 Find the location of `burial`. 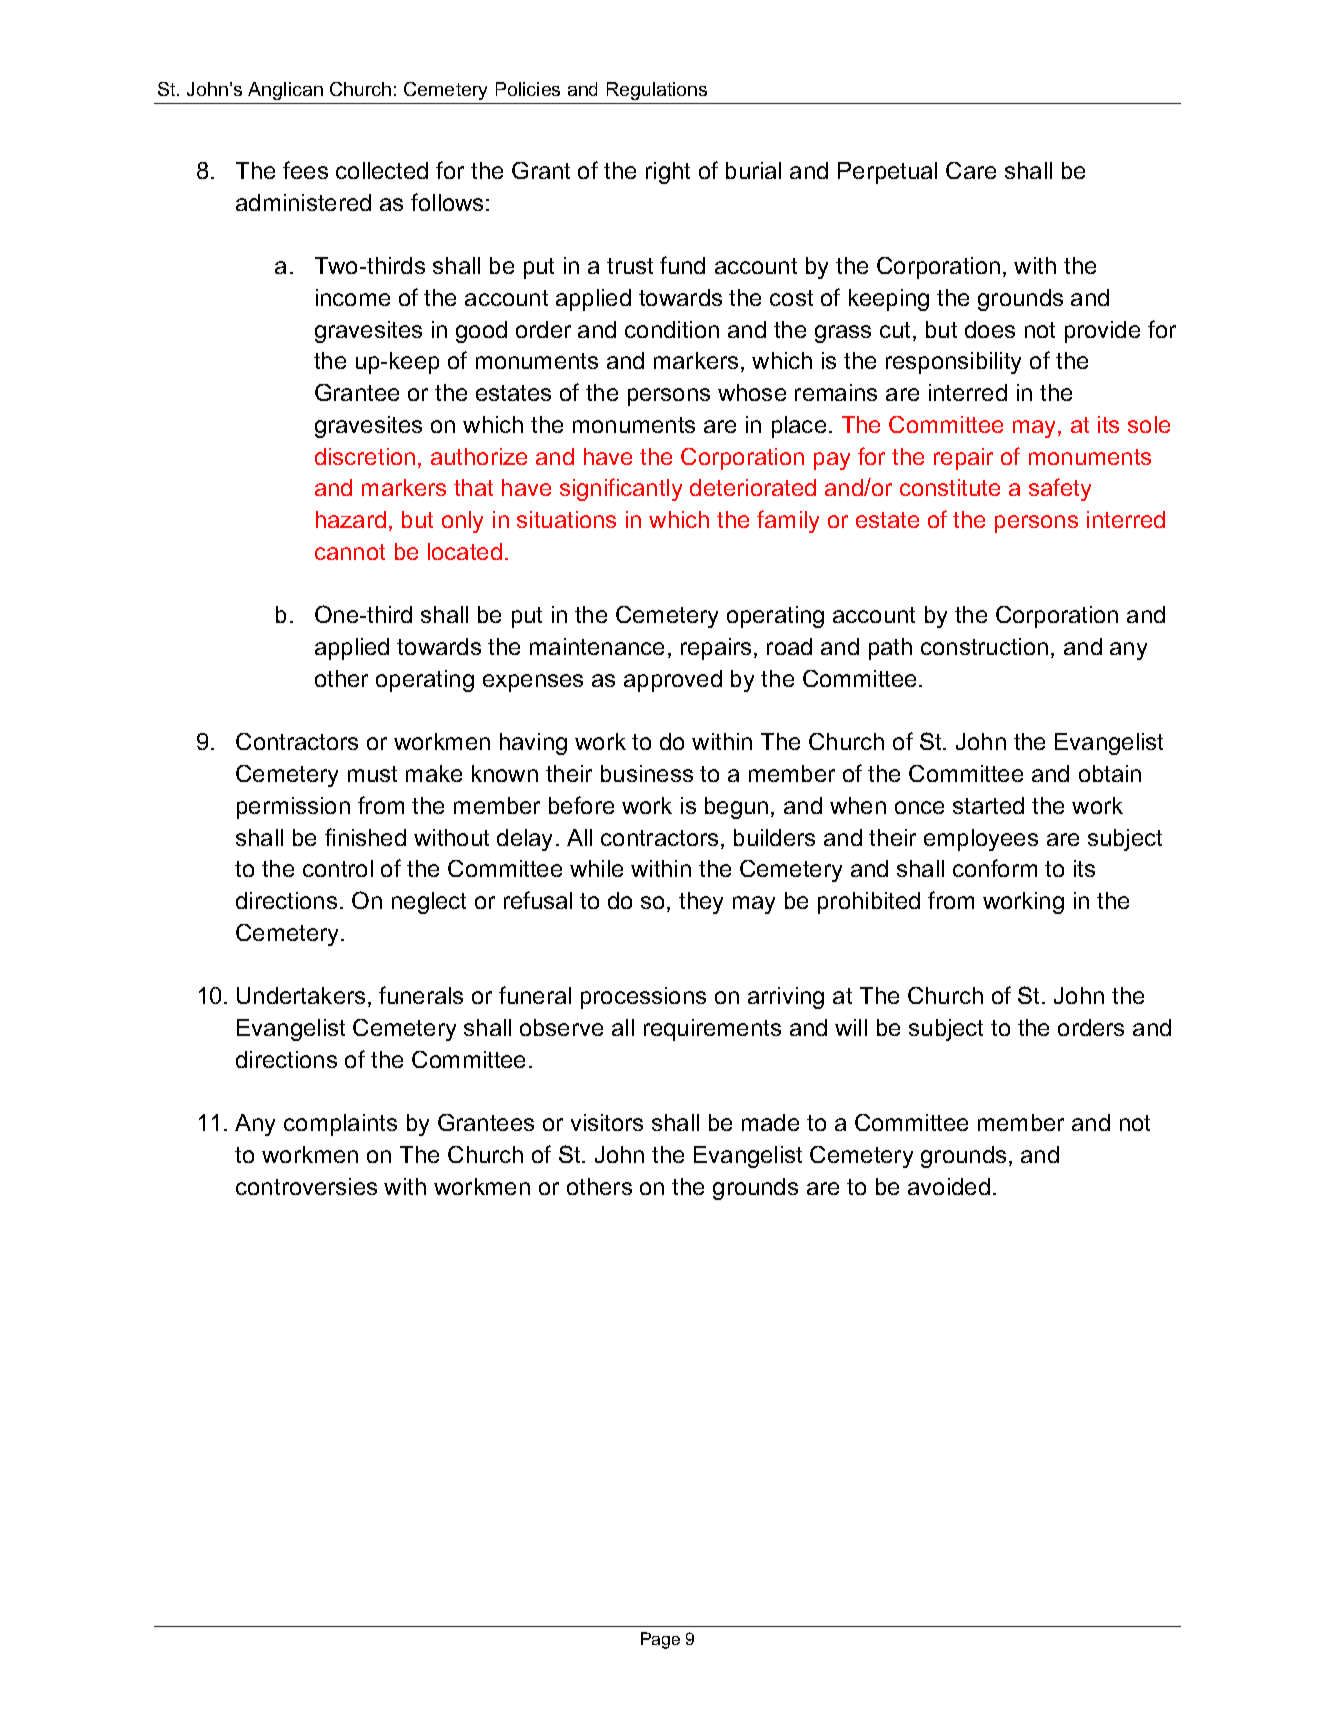

burial is located at coordinates (753, 170).
